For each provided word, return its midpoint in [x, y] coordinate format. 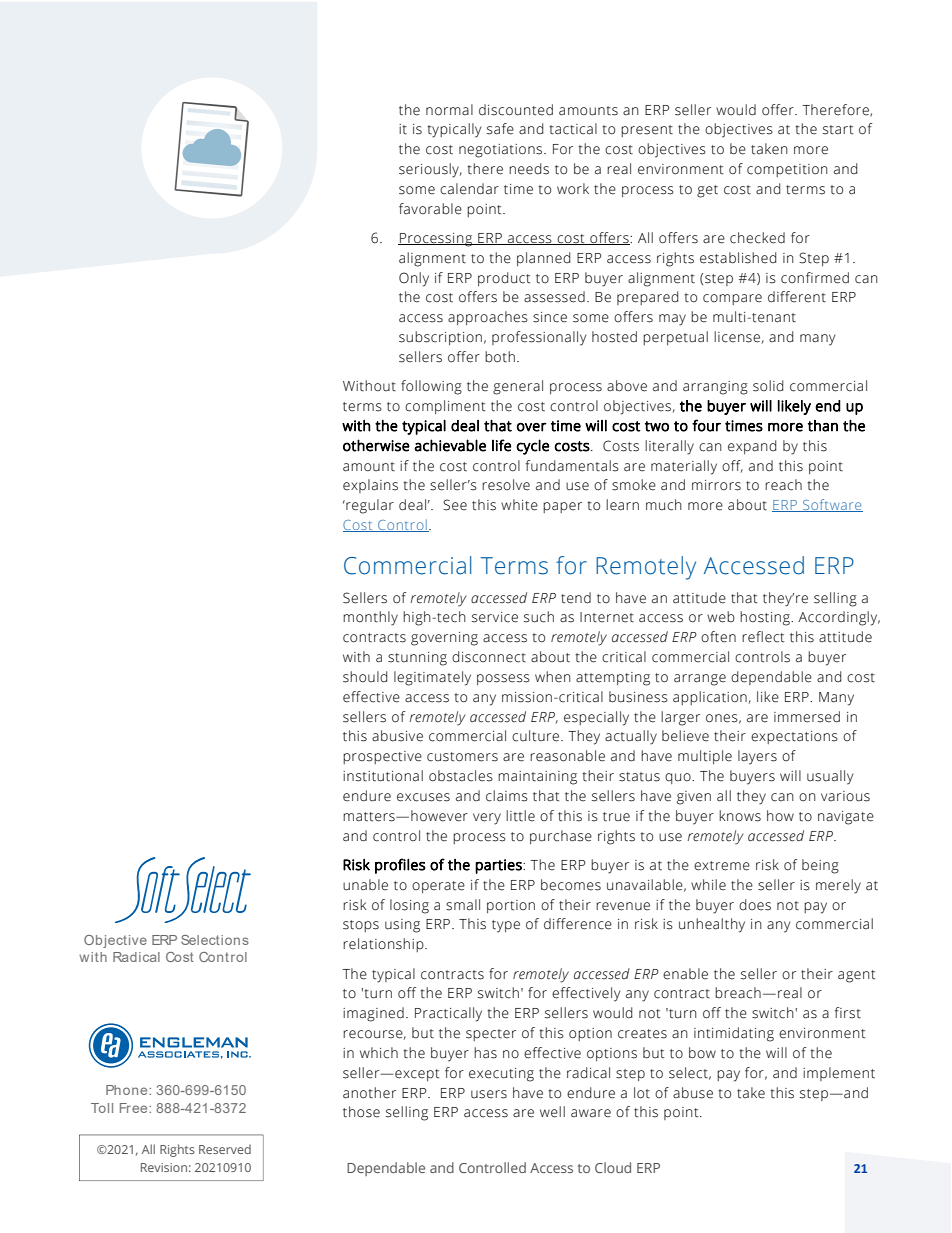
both [500, 357]
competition [787, 170]
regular [369, 506]
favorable [430, 209]
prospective [382, 757]
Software [832, 505]
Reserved [225, 1149]
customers [462, 757]
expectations [794, 737]
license [737, 337]
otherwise [376, 445]
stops [361, 926]
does [755, 905]
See [455, 505]
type [506, 926]
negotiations [502, 151]
